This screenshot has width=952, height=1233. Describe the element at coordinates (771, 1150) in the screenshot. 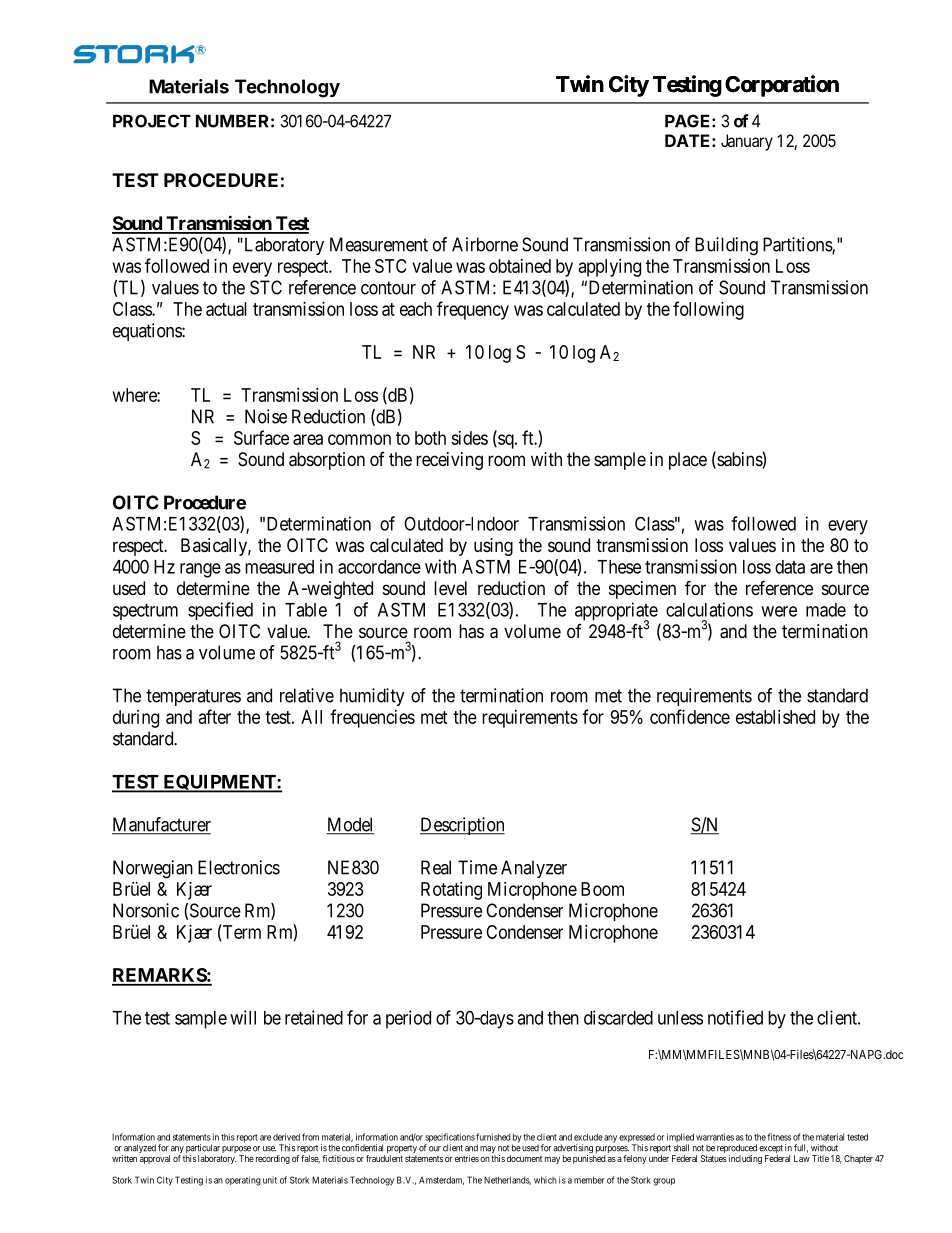

I see `except` at that location.
